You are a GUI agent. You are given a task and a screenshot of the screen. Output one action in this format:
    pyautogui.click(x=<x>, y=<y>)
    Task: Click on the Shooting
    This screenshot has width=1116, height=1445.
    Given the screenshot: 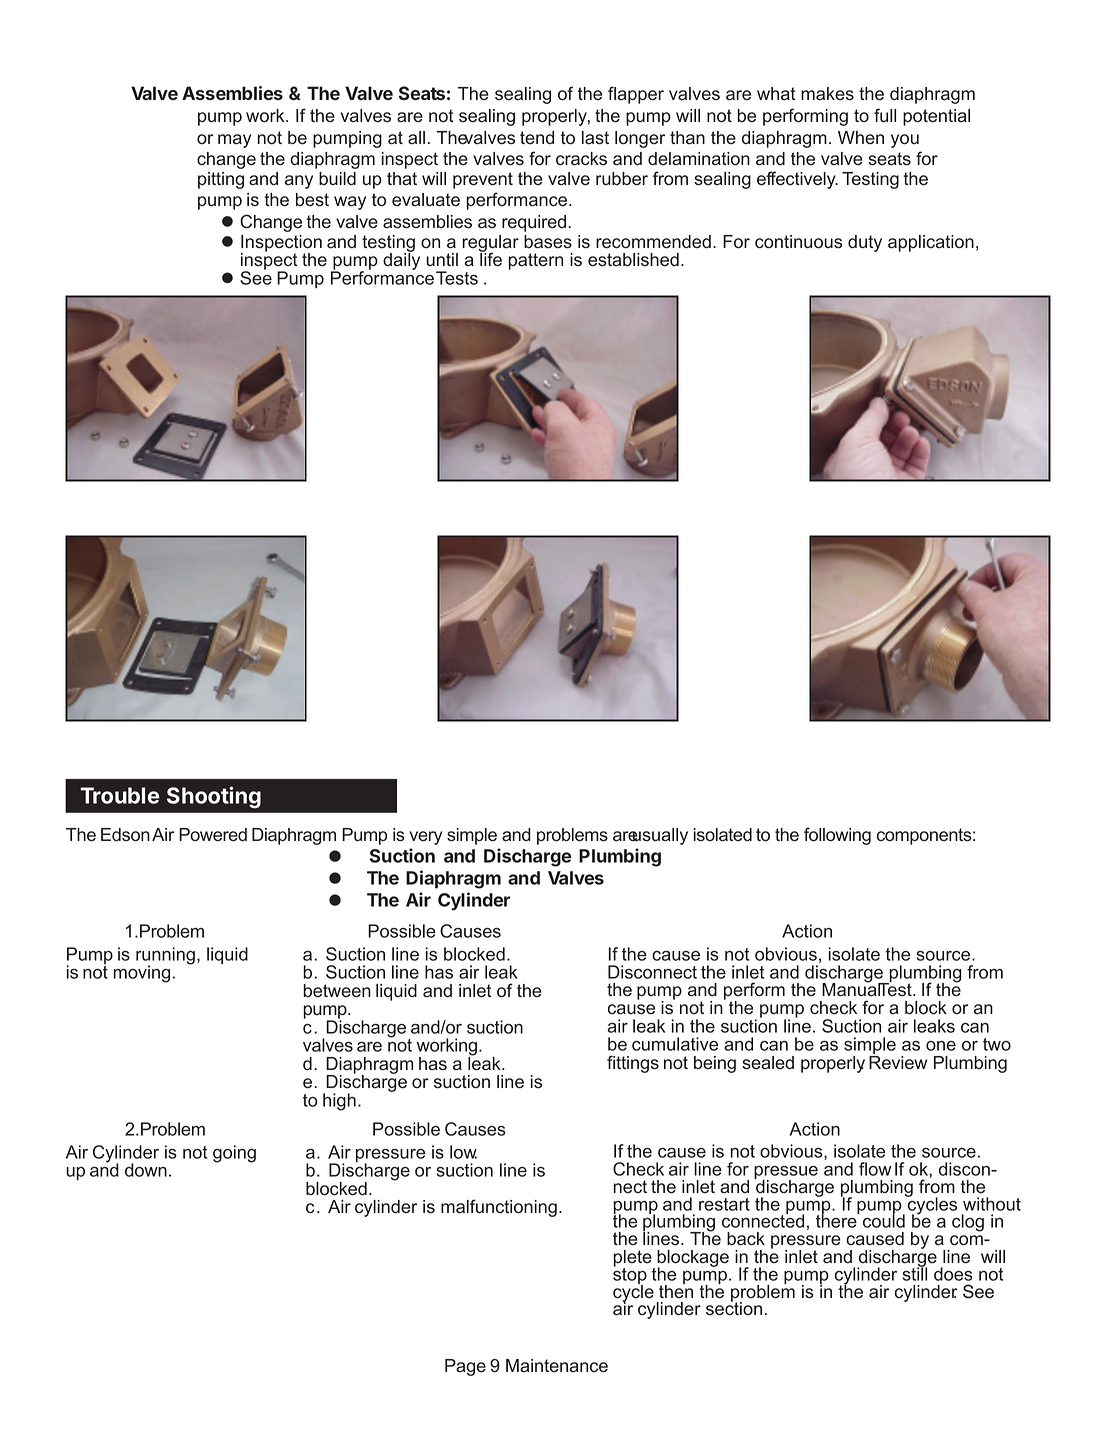 What is the action you would take?
    pyautogui.click(x=214, y=797)
